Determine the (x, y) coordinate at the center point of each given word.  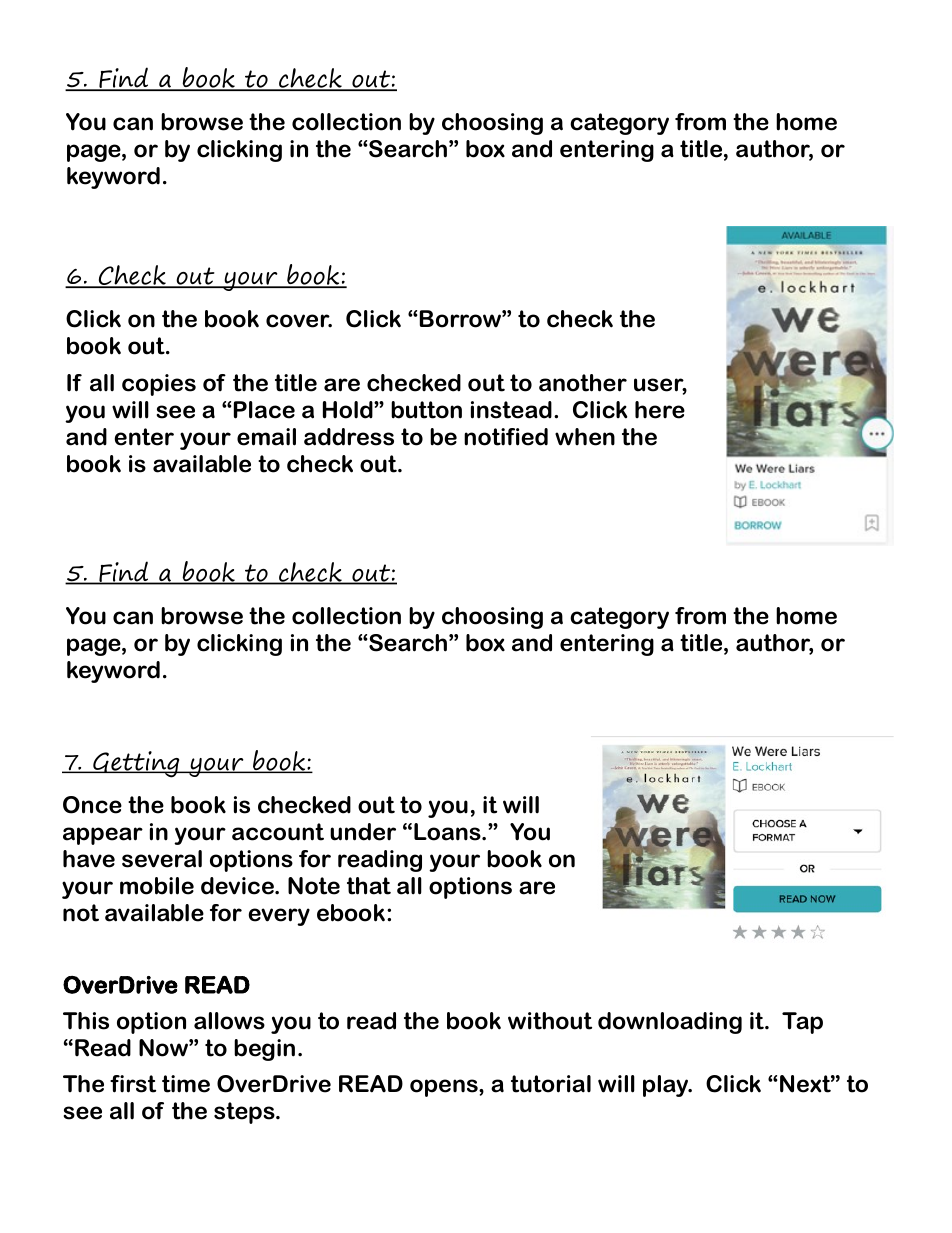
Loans (448, 832)
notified (506, 437)
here (660, 410)
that (369, 886)
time (186, 1084)
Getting (136, 764)
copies (159, 385)
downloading (670, 1023)
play (667, 1086)
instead (511, 410)
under (363, 832)
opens (445, 1088)
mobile (157, 886)
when (585, 437)
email (266, 437)
